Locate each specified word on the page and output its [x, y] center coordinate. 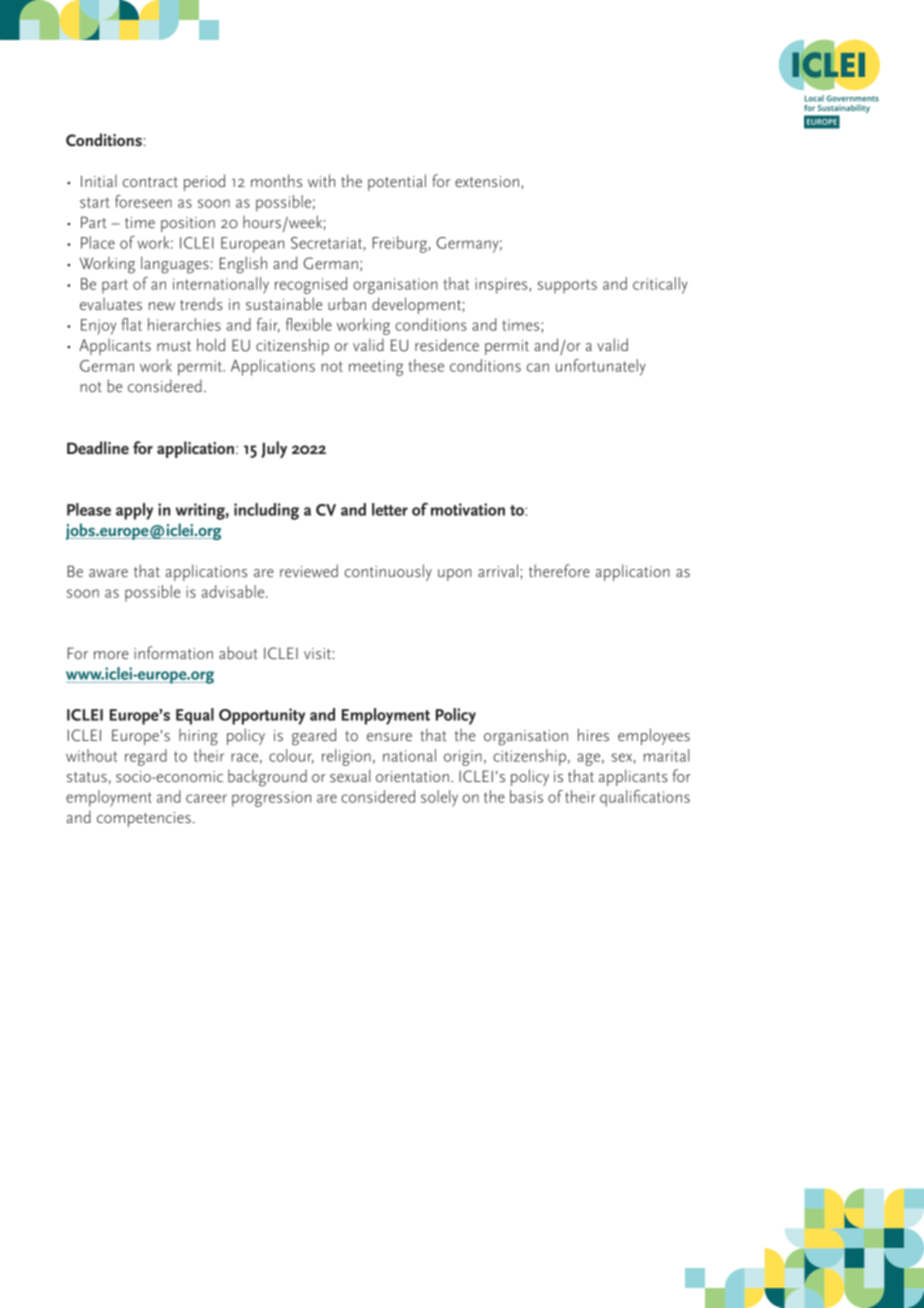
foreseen [143, 201]
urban [347, 304]
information [173, 652]
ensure [389, 737]
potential [397, 182]
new [162, 306]
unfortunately [601, 367]
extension [487, 182]
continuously [388, 572]
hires [593, 734]
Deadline [98, 447]
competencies [144, 819]
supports [567, 286]
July [274, 449]
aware [108, 573]
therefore [559, 570]
